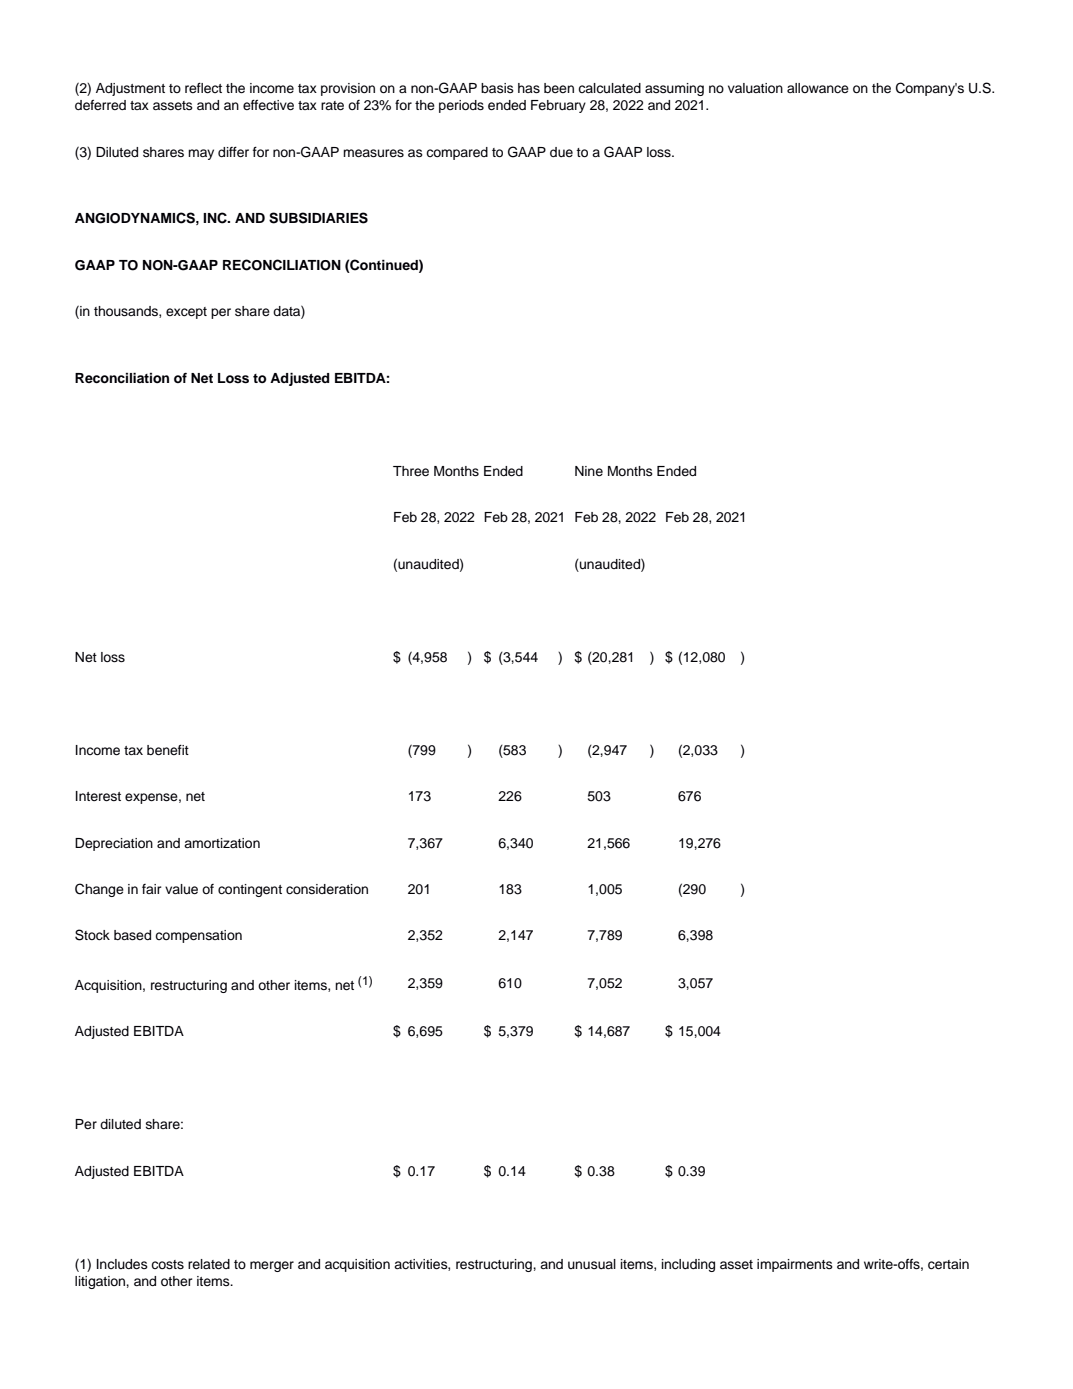  What do you see at coordinates (209, 1264) in the screenshot?
I see `related` at bounding box center [209, 1264].
